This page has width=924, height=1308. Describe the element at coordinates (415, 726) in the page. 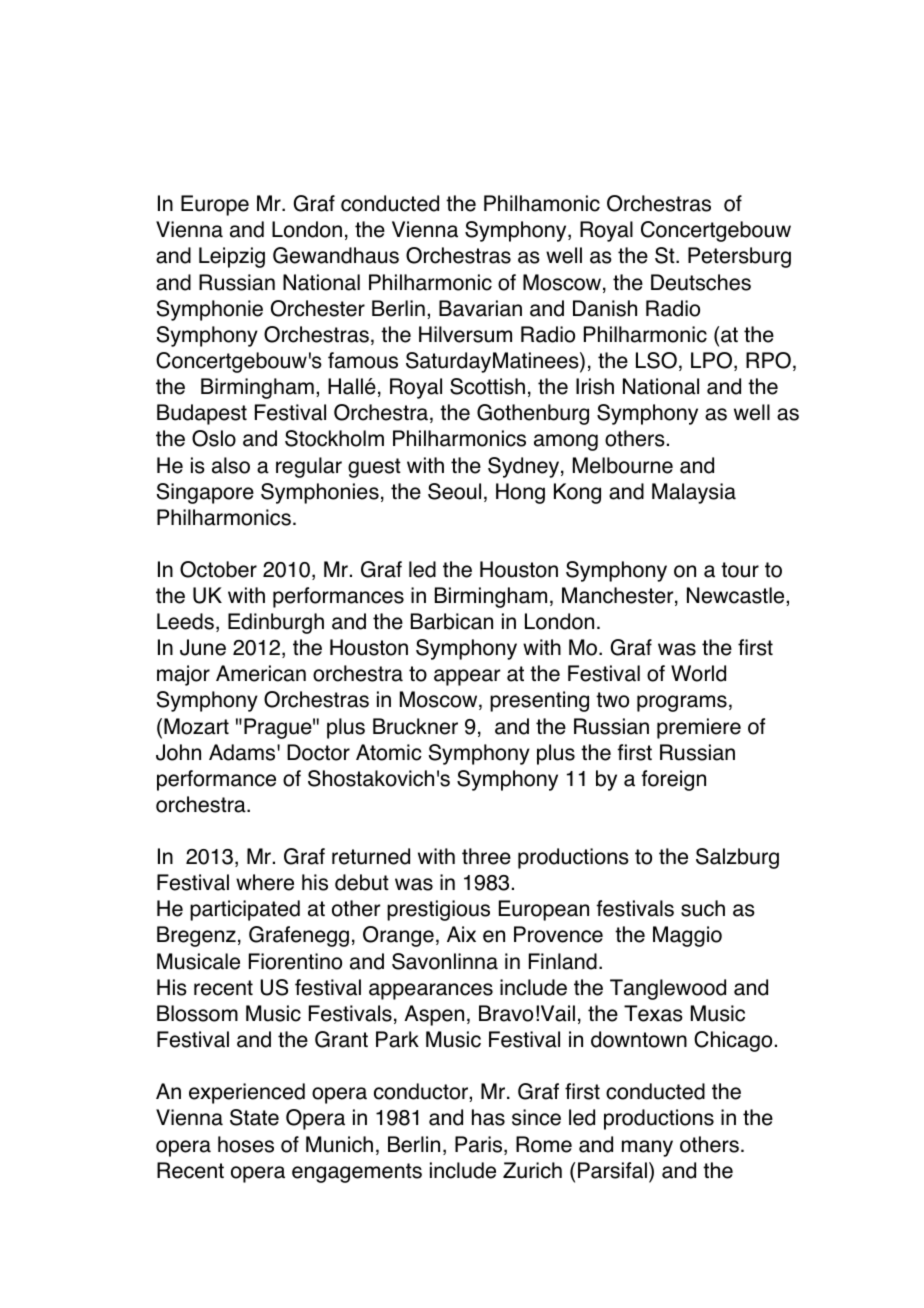

I see `Bruckner` at that location.
